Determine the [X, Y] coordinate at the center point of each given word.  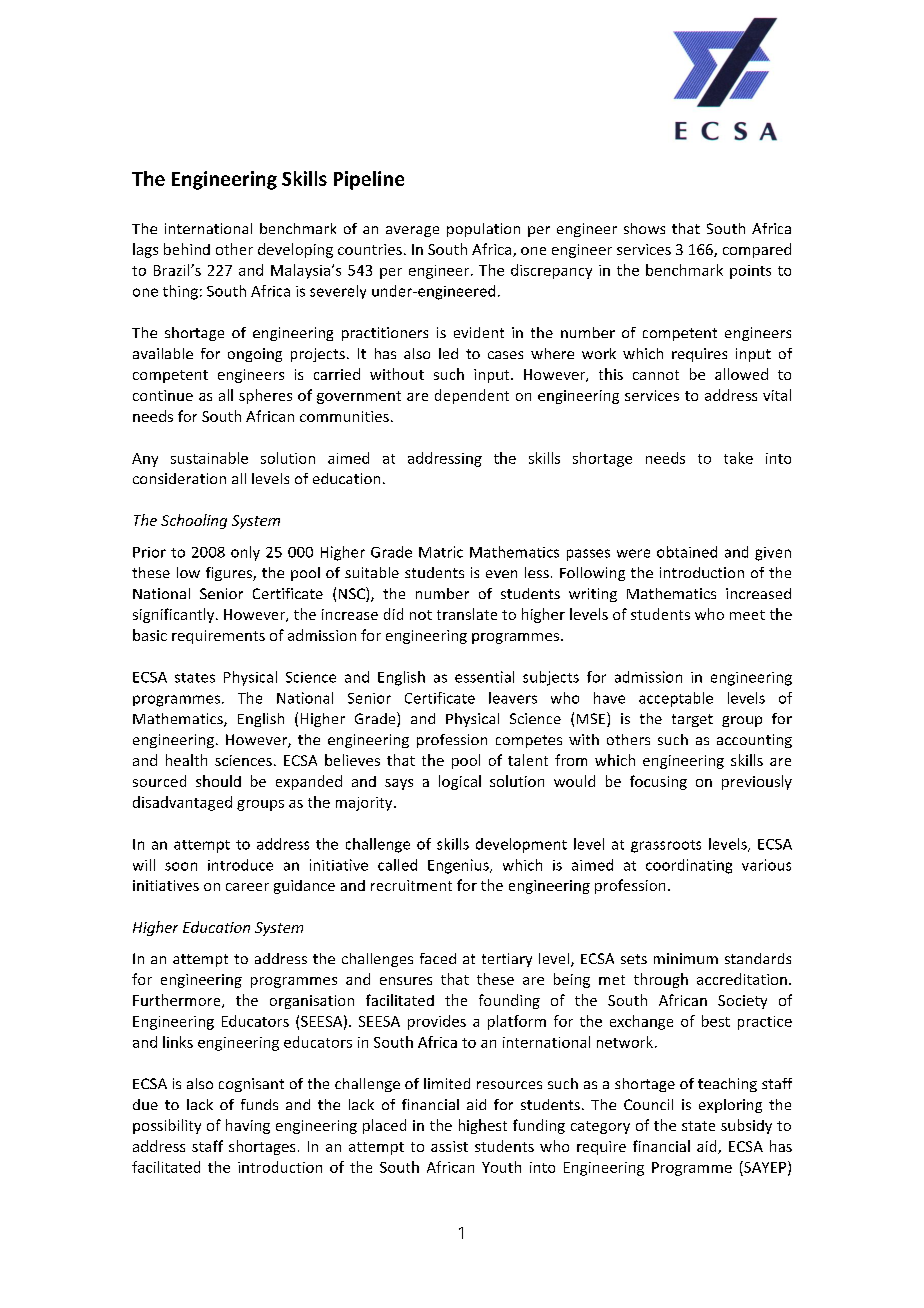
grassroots [666, 846]
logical [460, 782]
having [248, 1126]
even [501, 574]
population [483, 230]
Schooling [194, 521]
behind [187, 249]
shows [644, 228]
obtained [687, 552]
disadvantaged [182, 803]
